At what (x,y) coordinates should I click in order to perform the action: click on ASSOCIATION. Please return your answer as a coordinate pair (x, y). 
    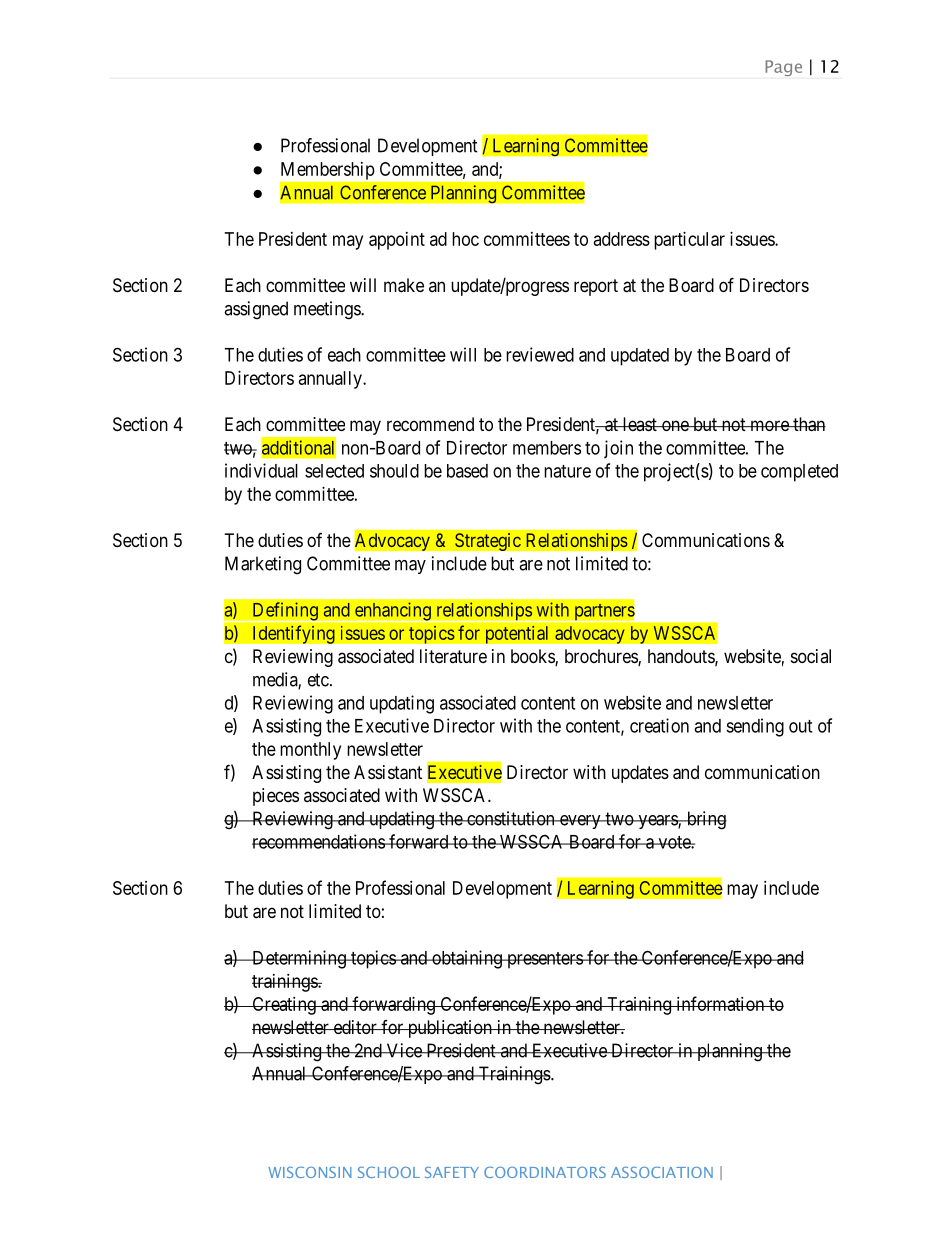
    Looking at the image, I should click on (662, 1172).
